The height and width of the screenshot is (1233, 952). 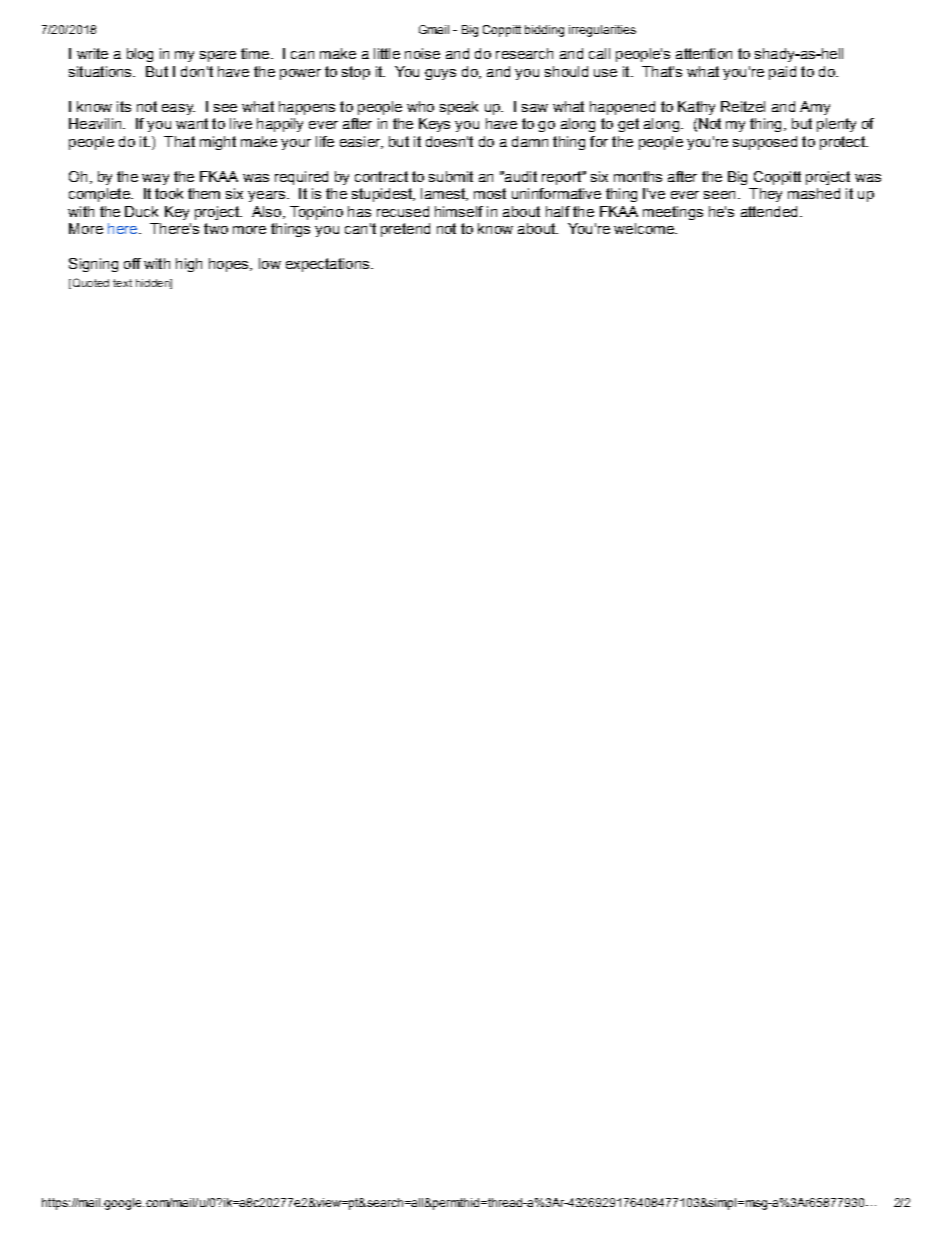 What do you see at coordinates (140, 55) in the screenshot?
I see `blog` at bounding box center [140, 55].
